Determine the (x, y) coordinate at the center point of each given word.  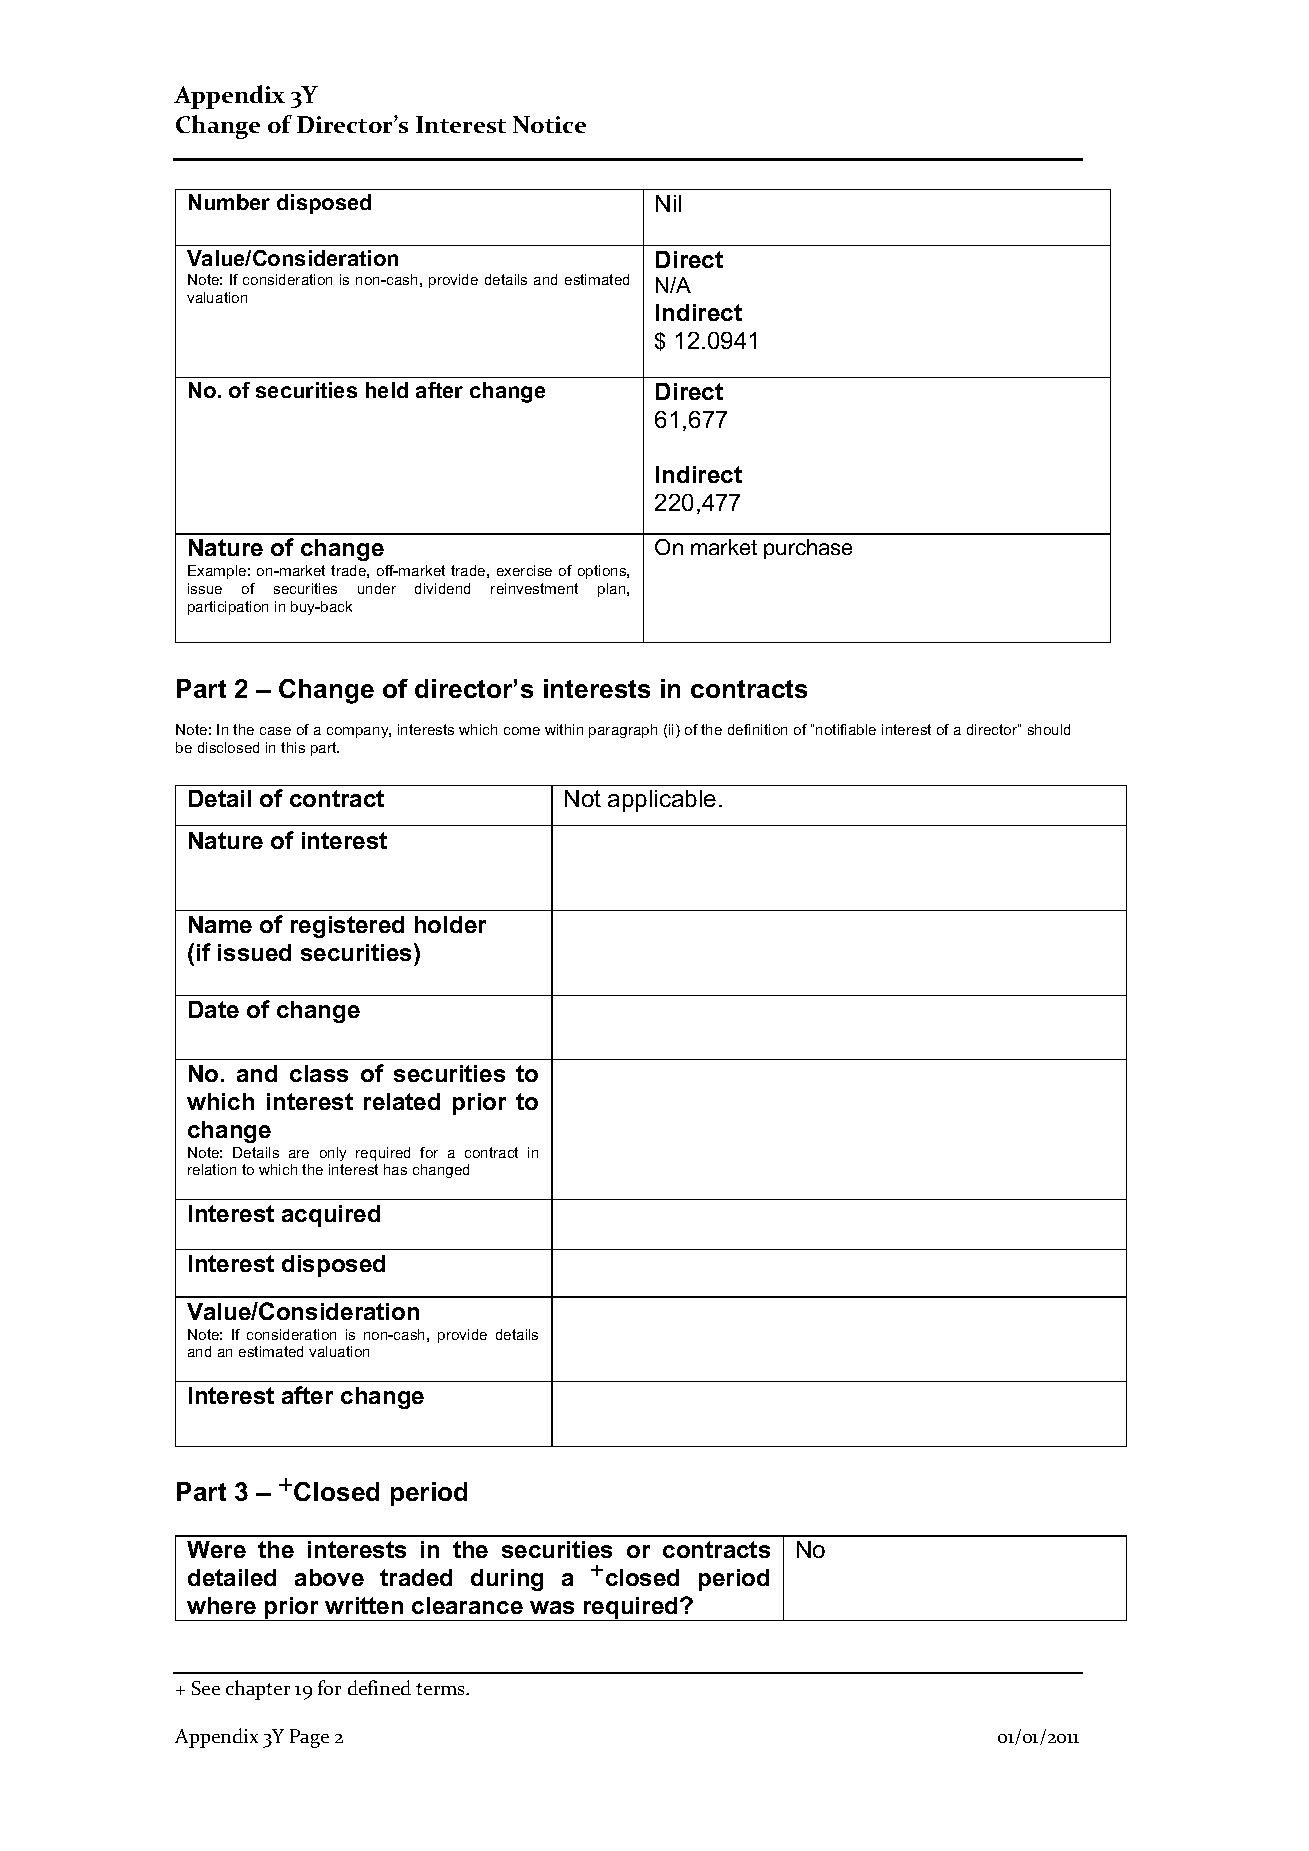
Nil (668, 203)
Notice (549, 124)
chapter (258, 1690)
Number (229, 202)
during (507, 1580)
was (552, 1607)
